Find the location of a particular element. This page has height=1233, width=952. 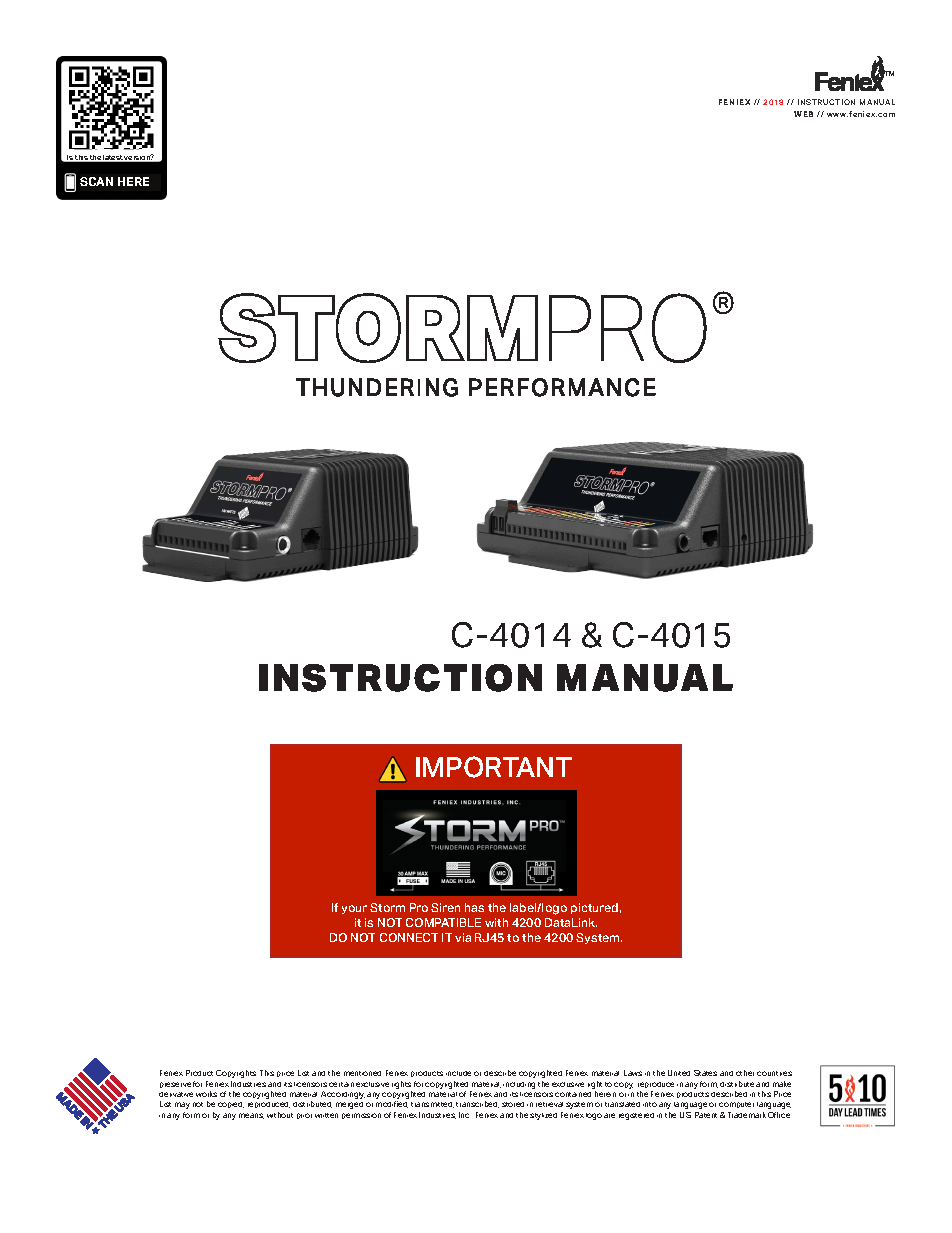

IMPORTANT is located at coordinates (494, 767).
